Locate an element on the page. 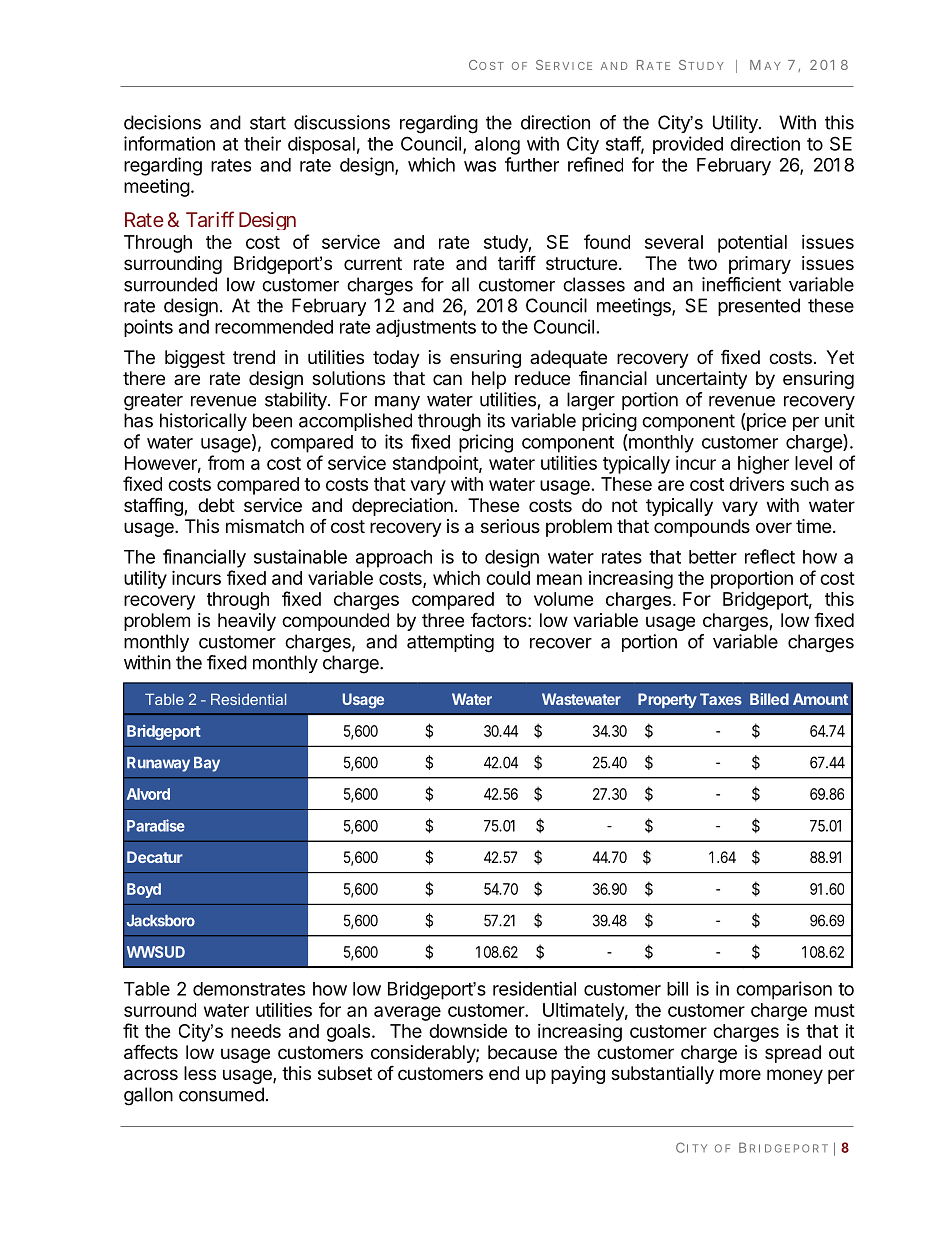  more is located at coordinates (740, 1074).
